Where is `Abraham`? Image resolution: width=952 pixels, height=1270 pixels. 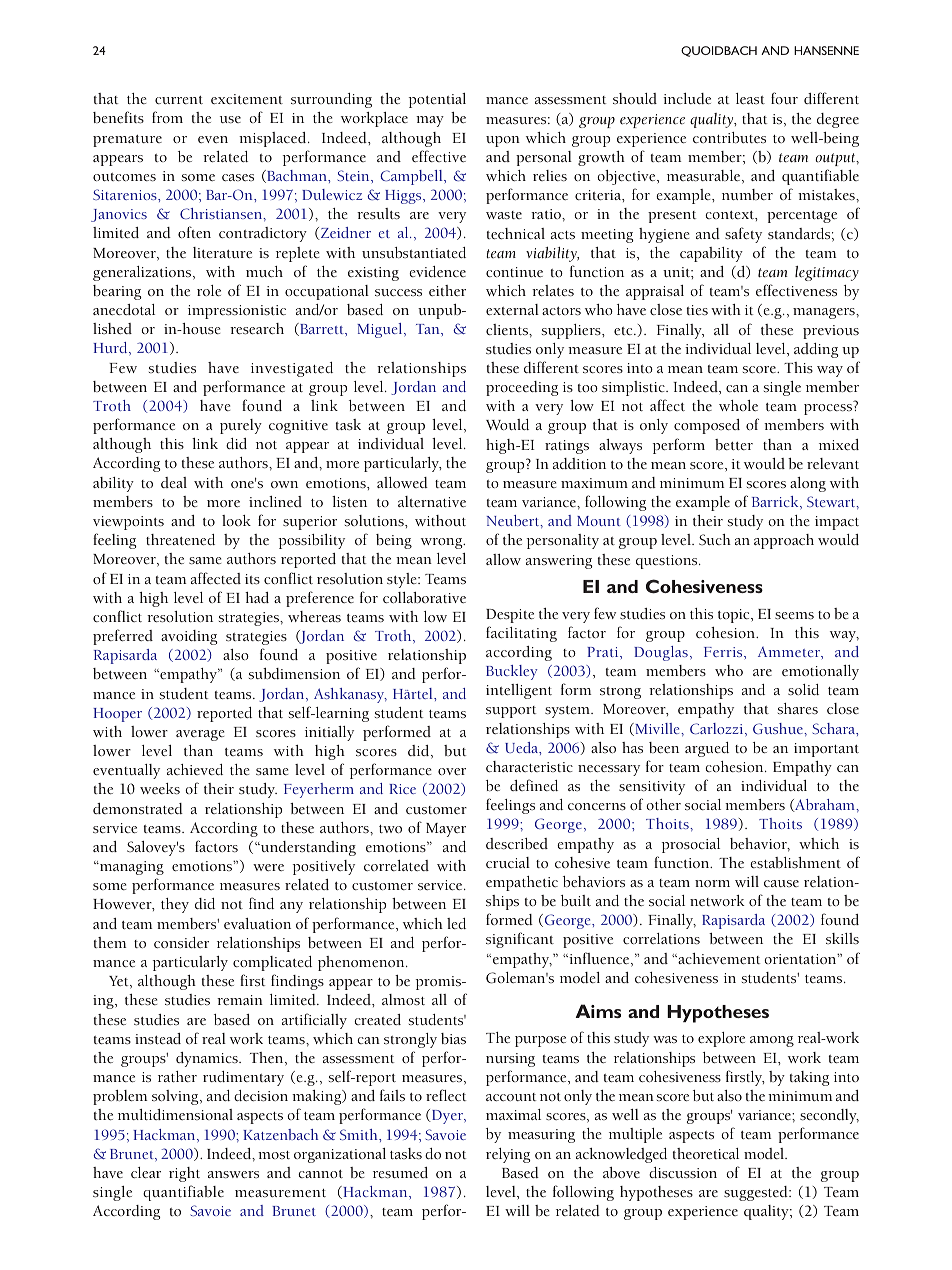
Abraham is located at coordinates (825, 805).
